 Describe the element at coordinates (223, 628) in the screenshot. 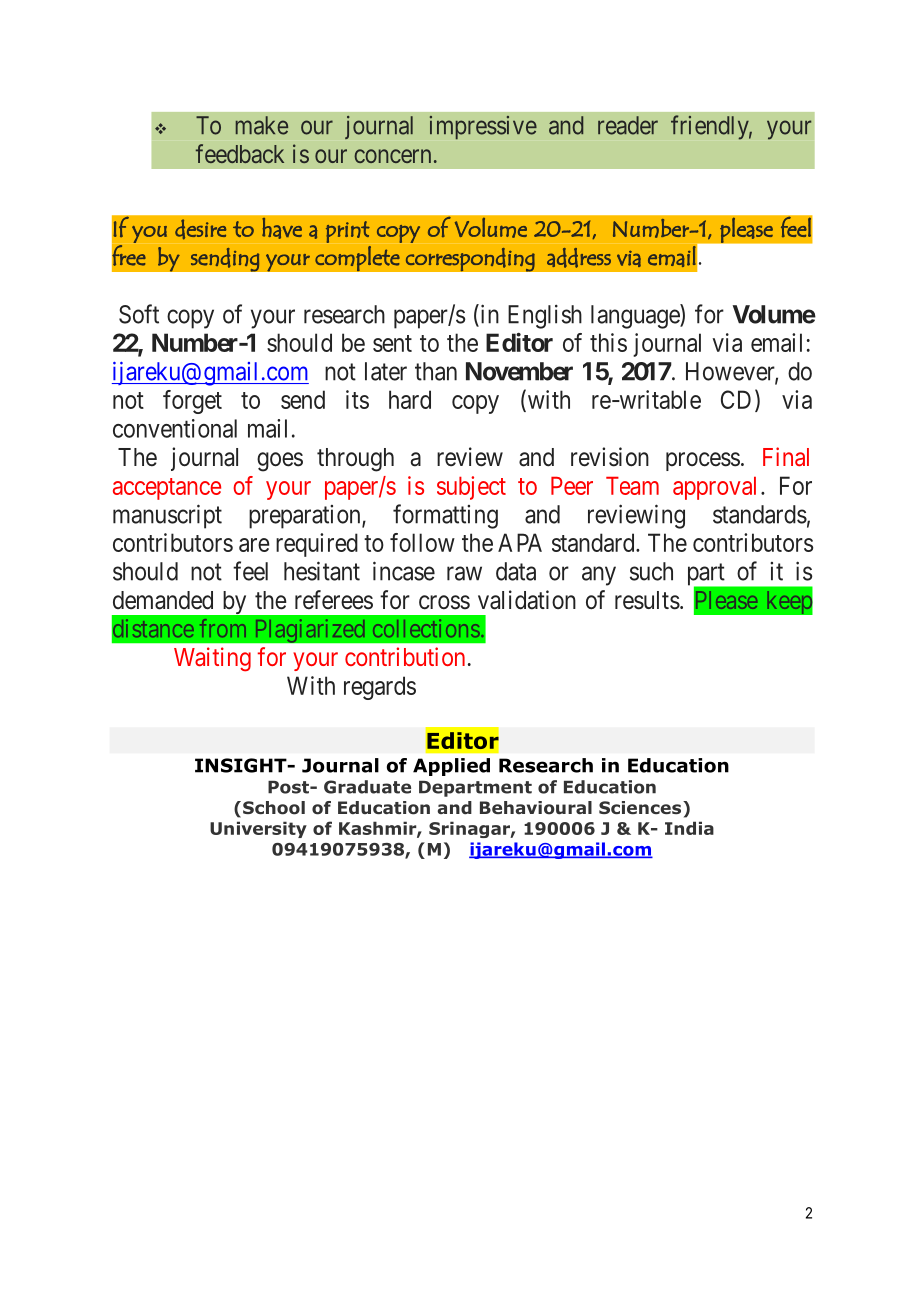

I see `from` at that location.
